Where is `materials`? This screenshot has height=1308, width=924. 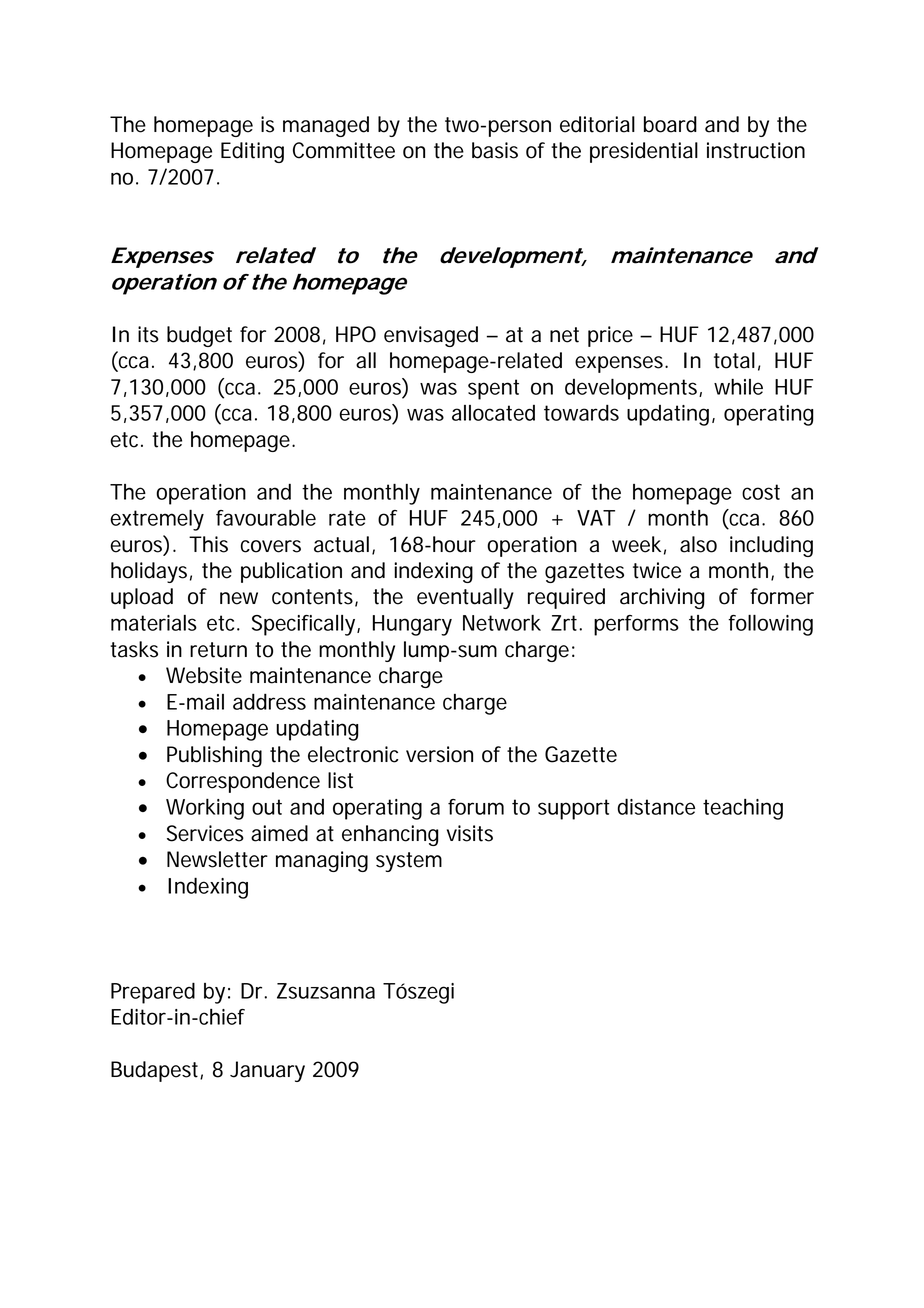 materials is located at coordinates (154, 623).
